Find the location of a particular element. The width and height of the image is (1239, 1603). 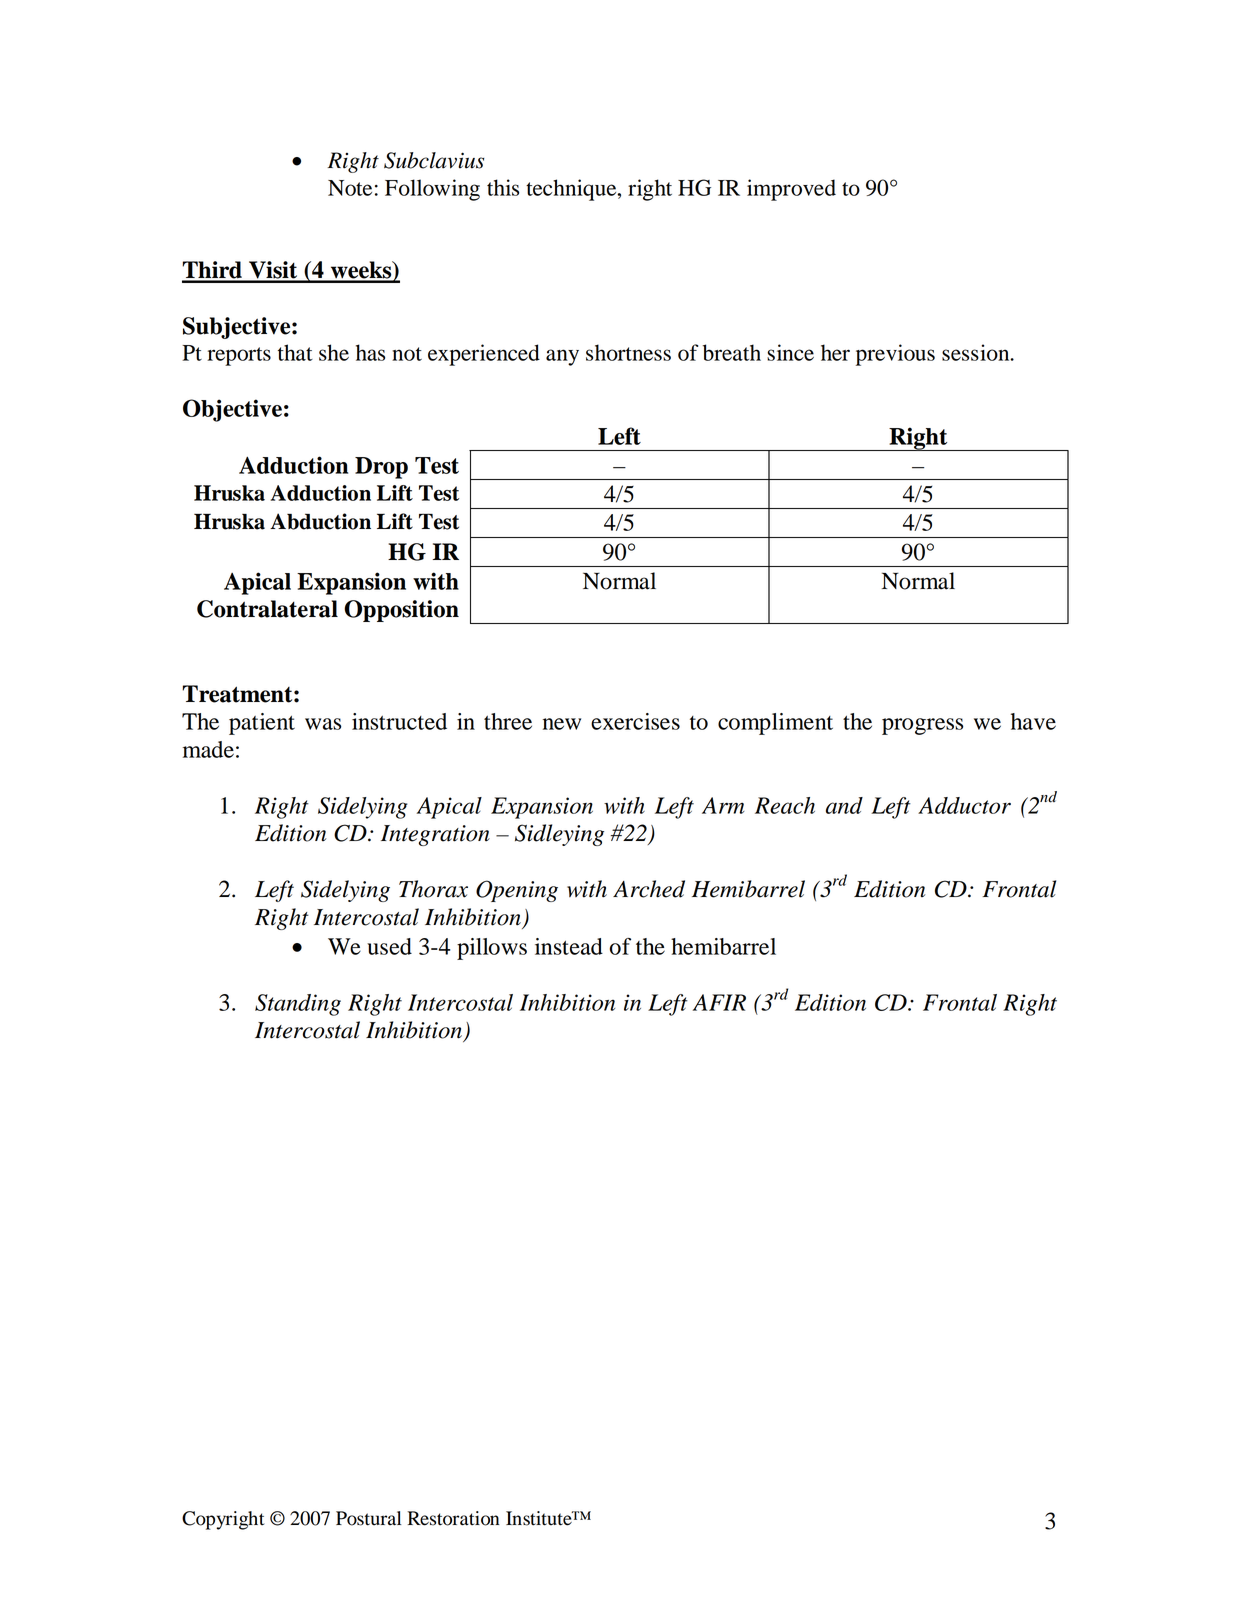

Note is located at coordinates (350, 188).
